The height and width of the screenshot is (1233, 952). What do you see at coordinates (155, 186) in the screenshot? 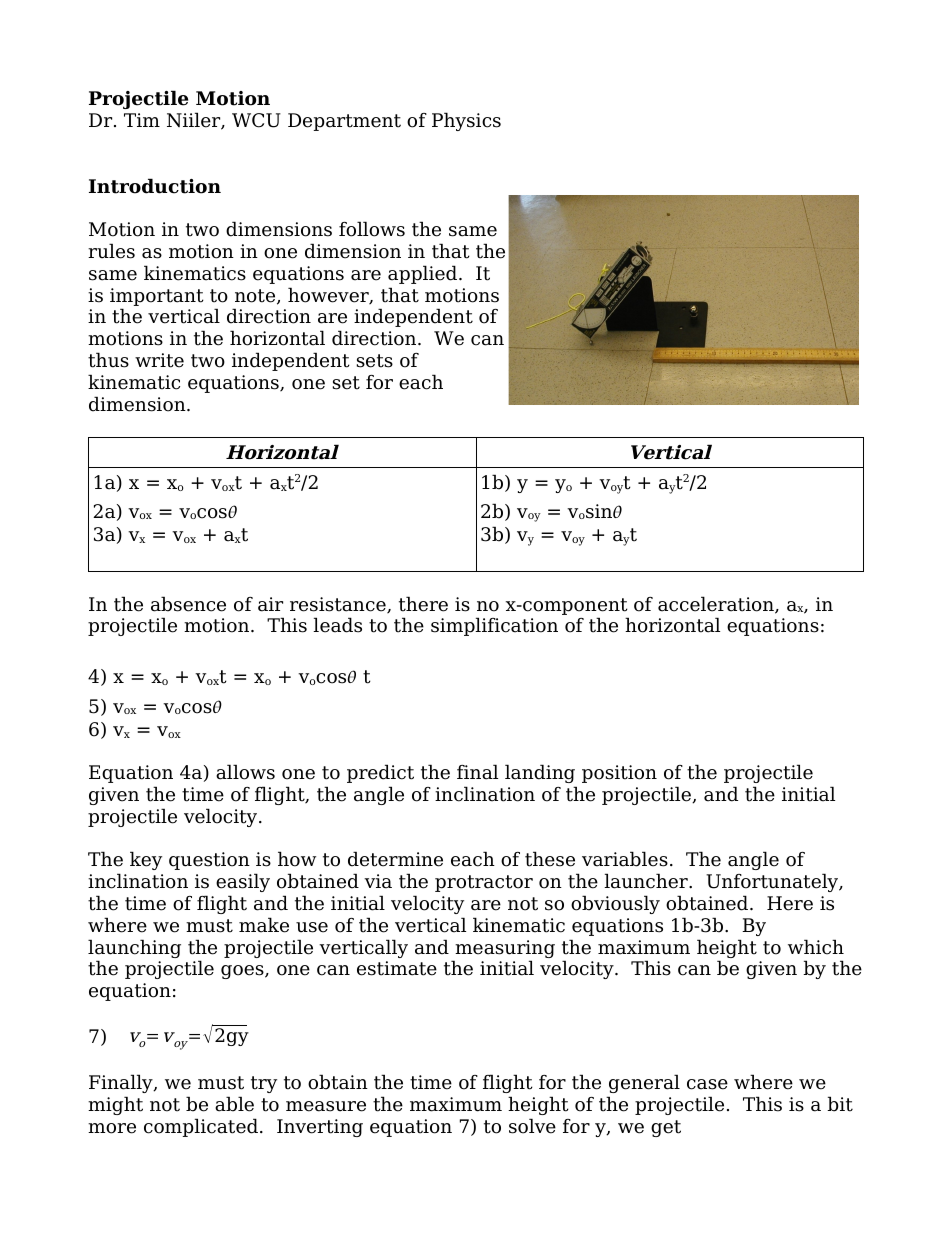
I see `Introduction` at bounding box center [155, 186].
